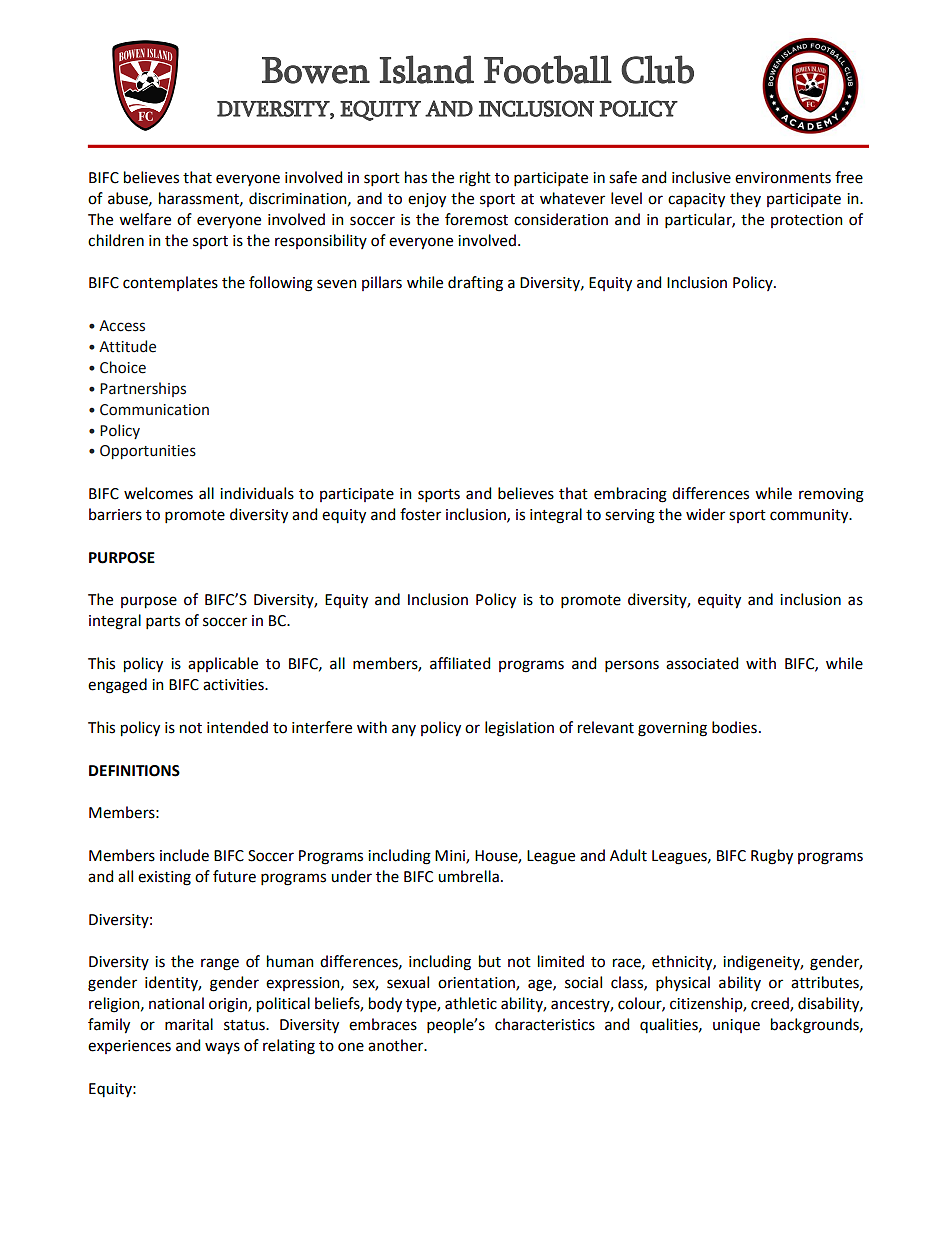 This image has width=952, height=1233. Describe the element at coordinates (807, 221) in the image. I see `protection` at that location.
